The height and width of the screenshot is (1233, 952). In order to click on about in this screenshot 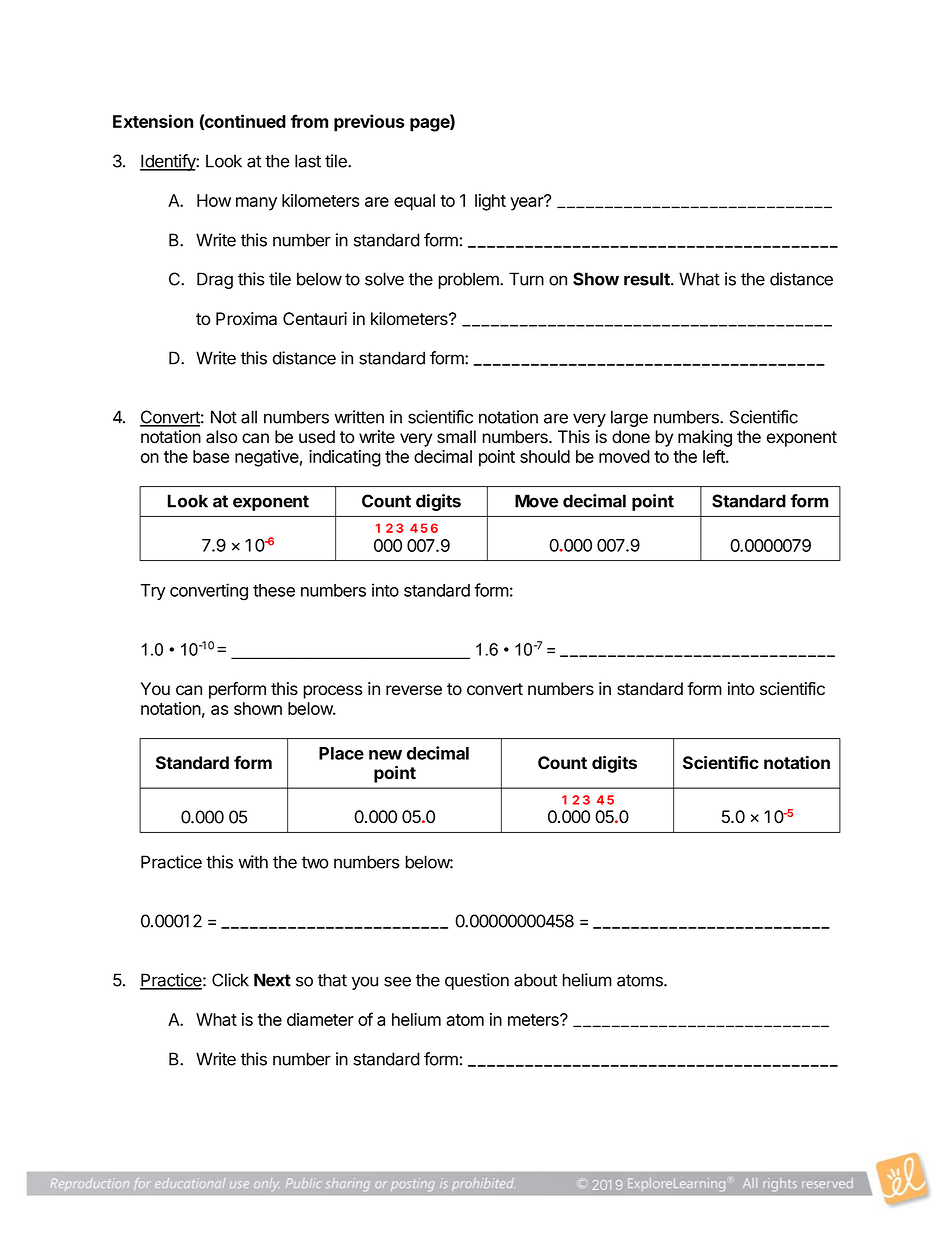, I will do `click(535, 980)`.
